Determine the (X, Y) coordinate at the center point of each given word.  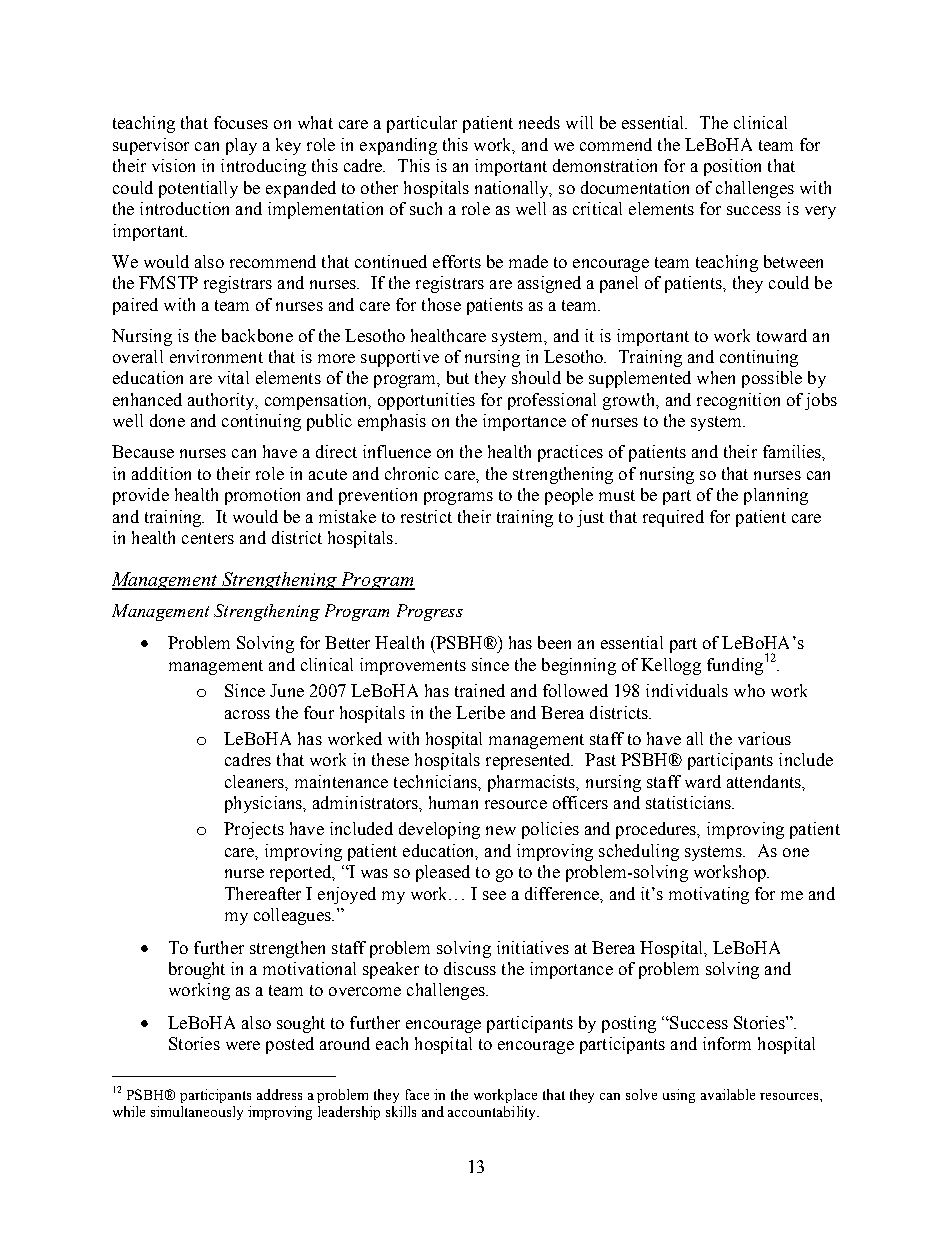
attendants (765, 781)
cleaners (256, 782)
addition (161, 473)
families (793, 451)
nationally (513, 189)
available (728, 1094)
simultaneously (197, 1113)
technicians (436, 781)
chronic (412, 473)
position (732, 167)
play (241, 146)
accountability (493, 1113)
